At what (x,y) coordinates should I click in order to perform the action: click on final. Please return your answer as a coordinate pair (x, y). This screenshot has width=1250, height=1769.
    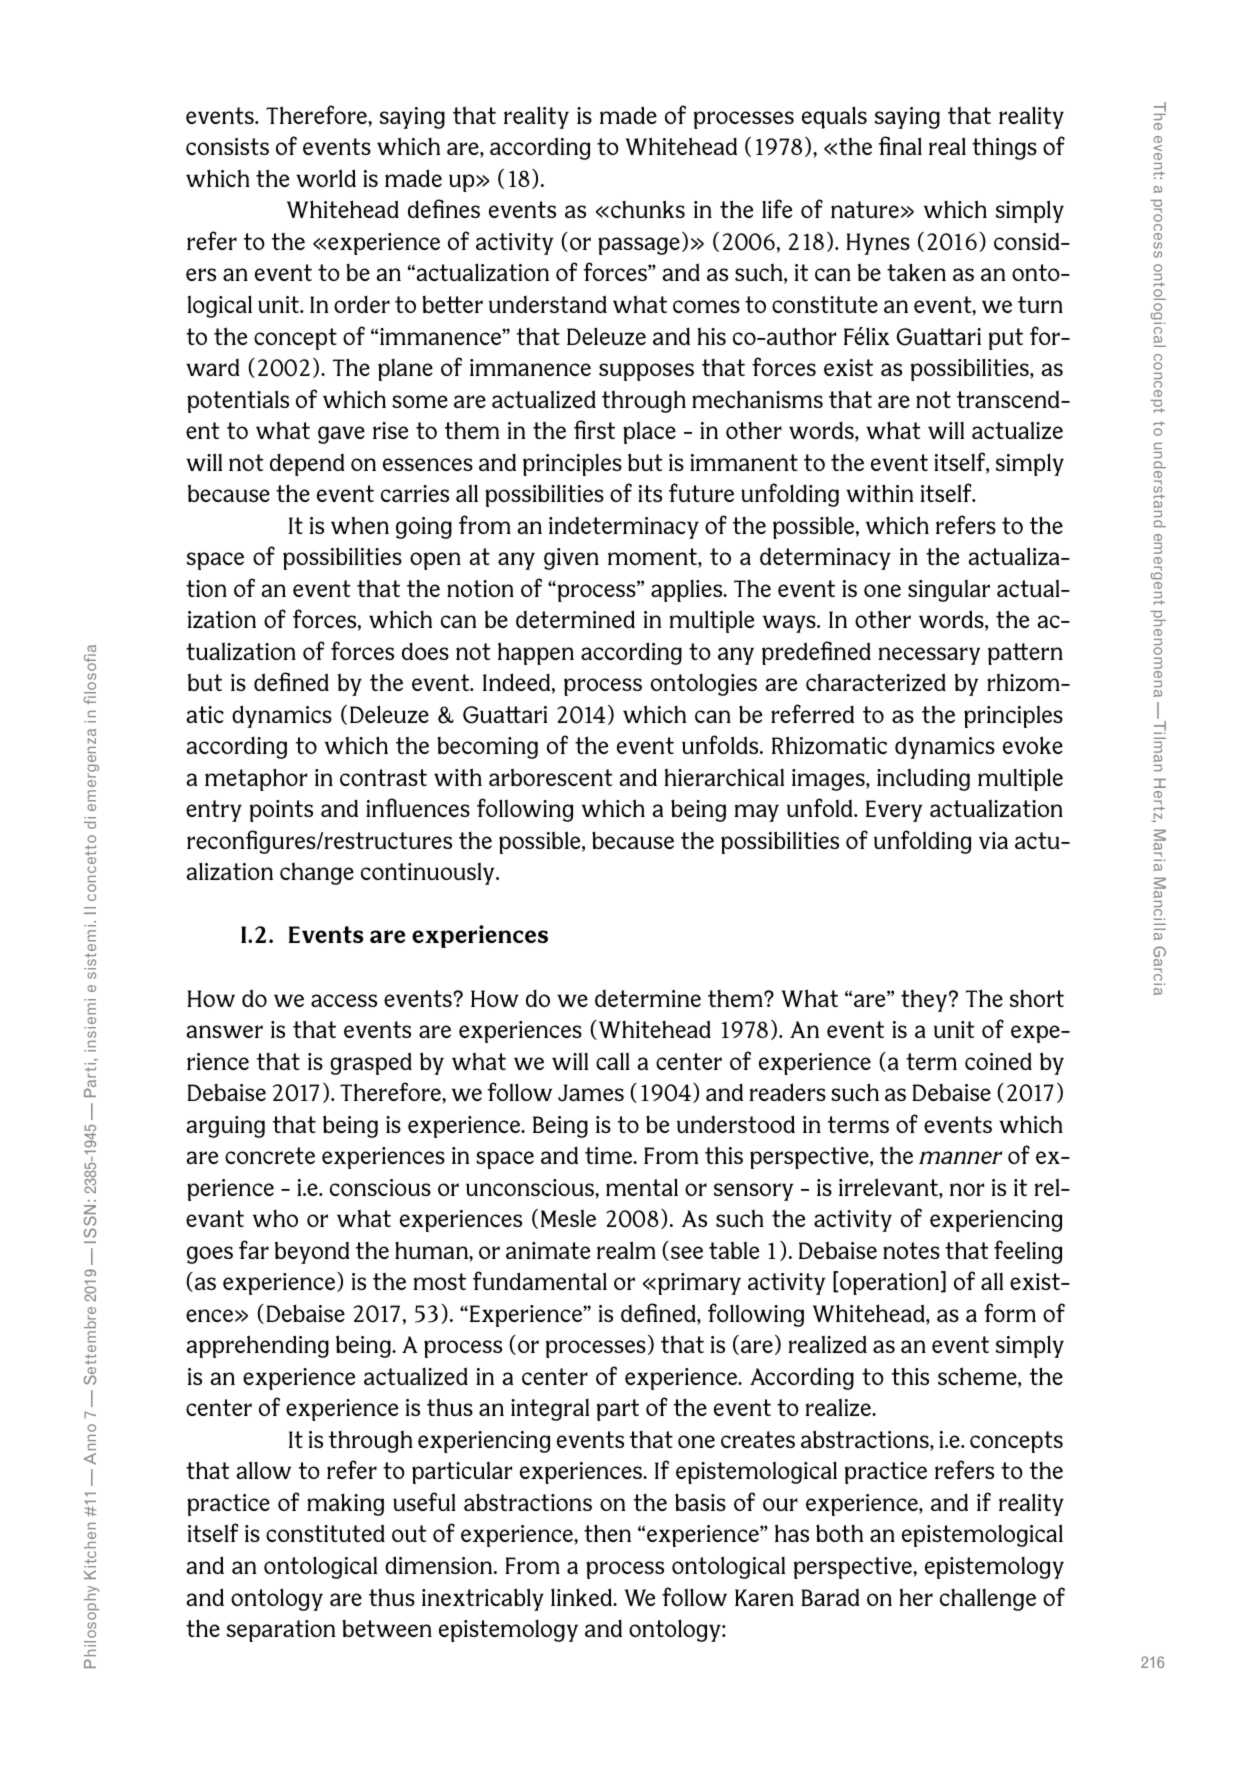
    Looking at the image, I should click on (900, 145).
